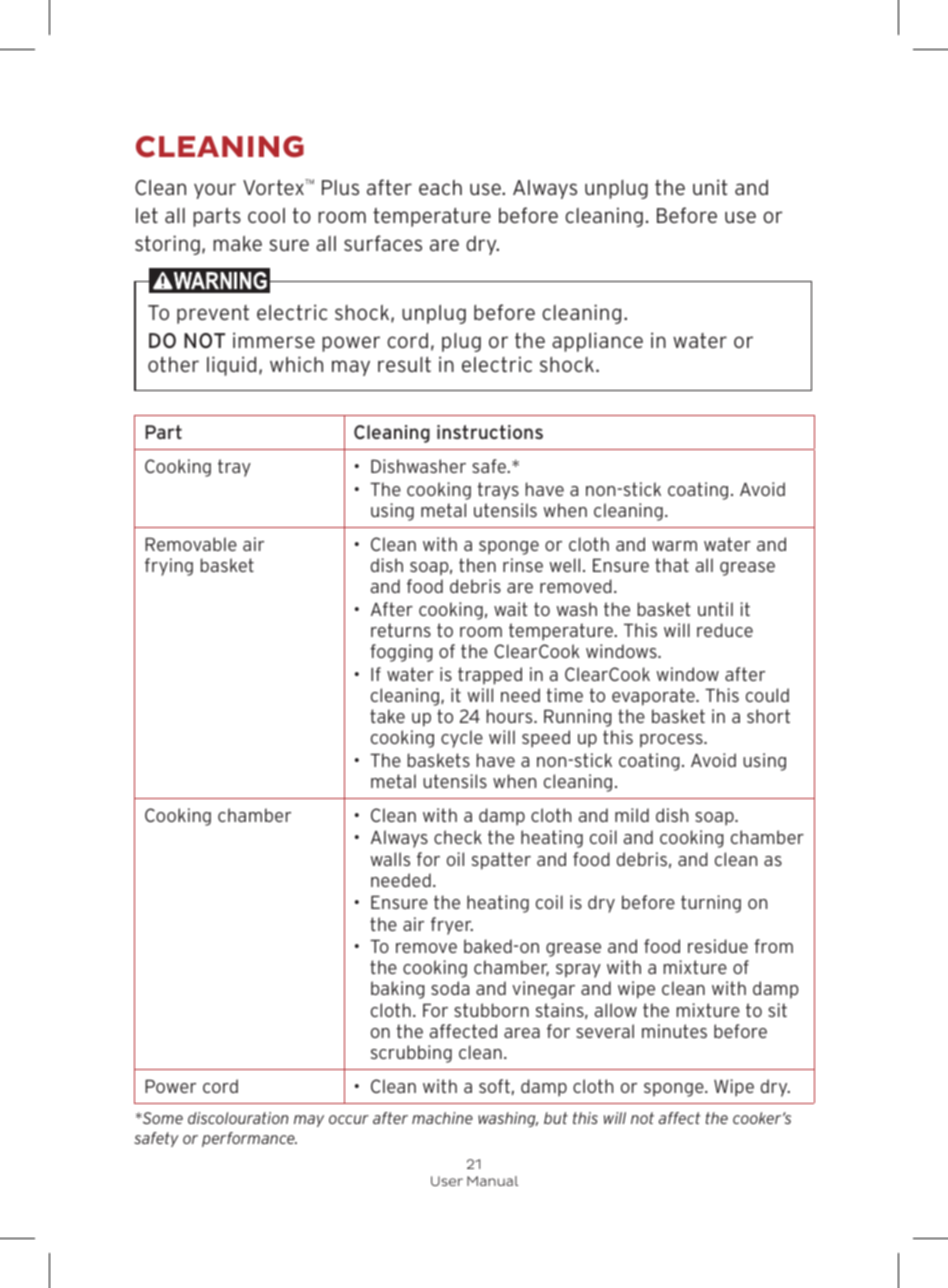  What do you see at coordinates (249, 1139) in the document?
I see `performance` at bounding box center [249, 1139].
